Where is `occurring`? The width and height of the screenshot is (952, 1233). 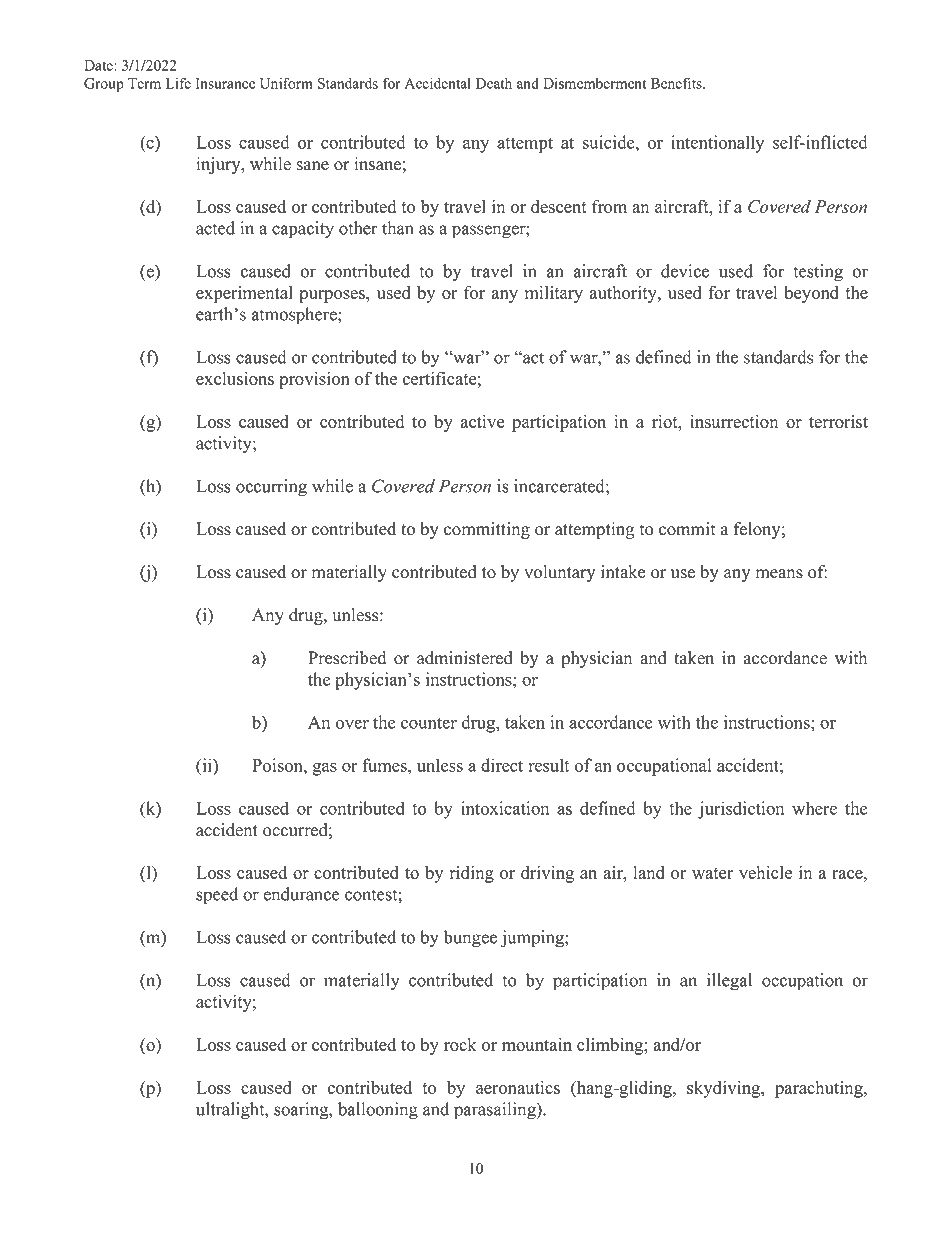 occurring is located at coordinates (271, 488).
